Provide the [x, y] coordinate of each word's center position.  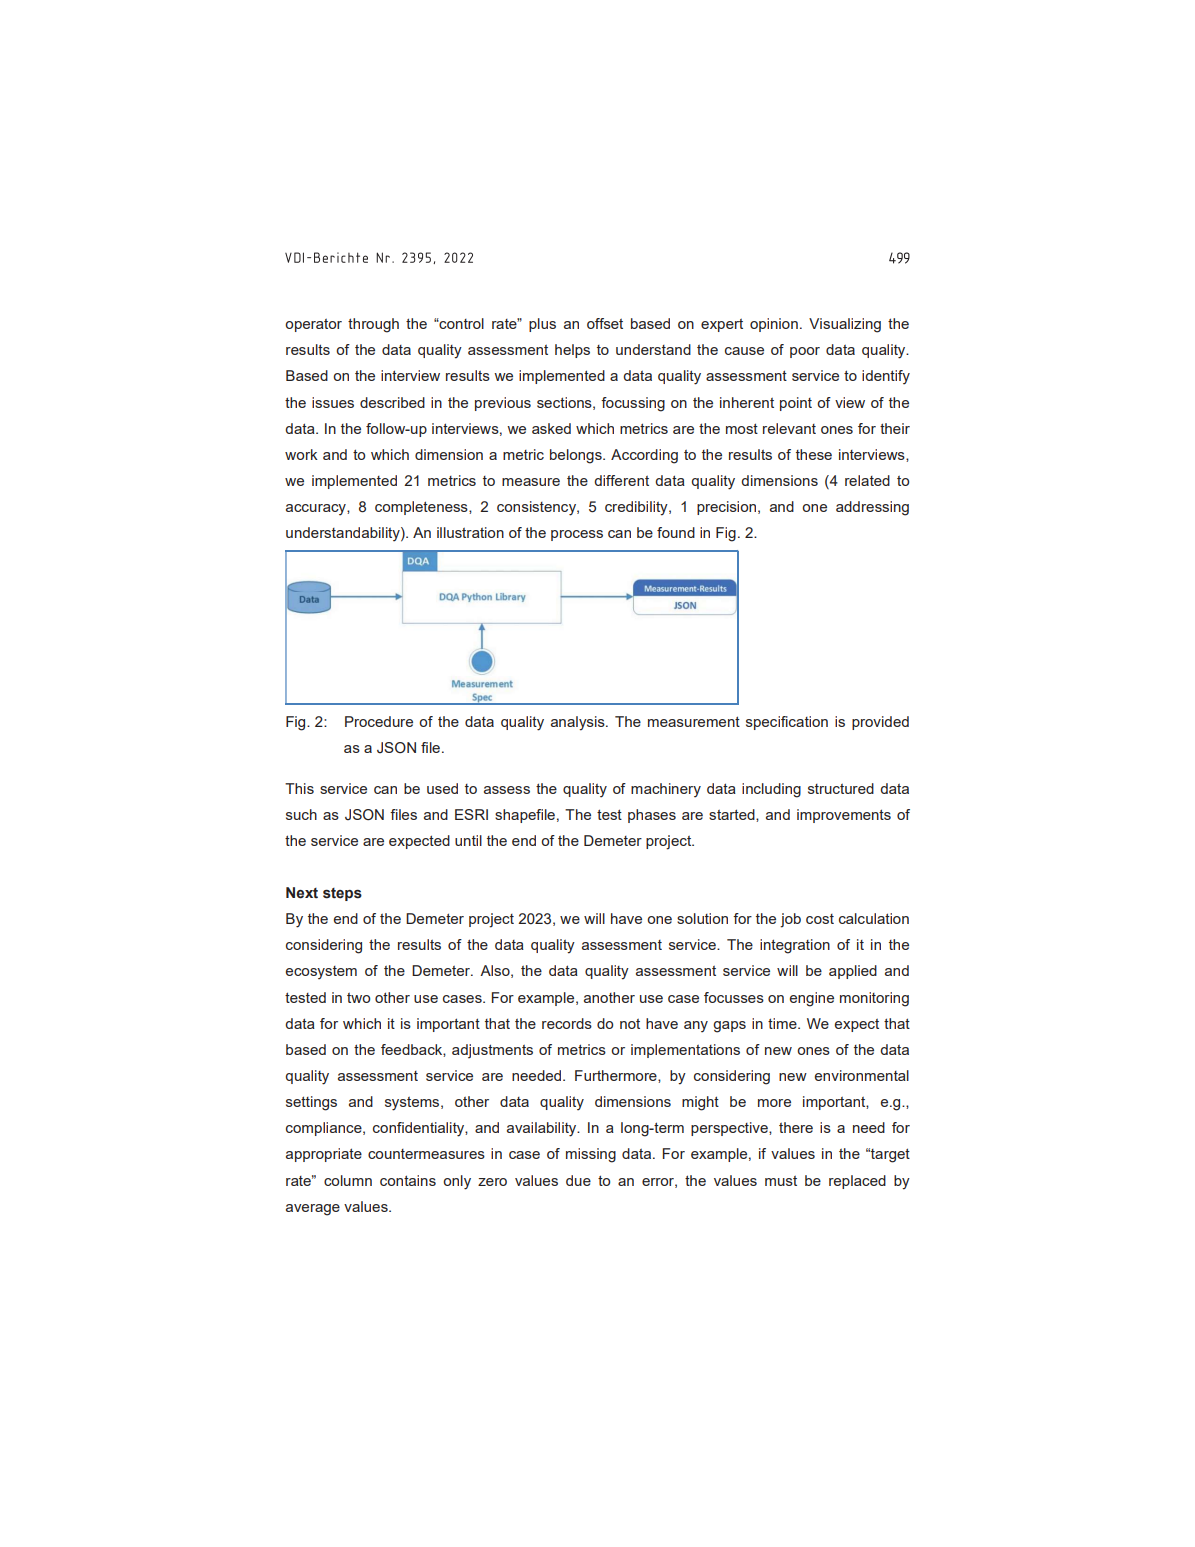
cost [820, 919]
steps [342, 894]
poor [805, 352]
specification [787, 723]
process [577, 535]
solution [702, 918]
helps [572, 351]
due [578, 1180]
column [348, 1180]
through [373, 325]
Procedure [379, 721]
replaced [857, 1182]
